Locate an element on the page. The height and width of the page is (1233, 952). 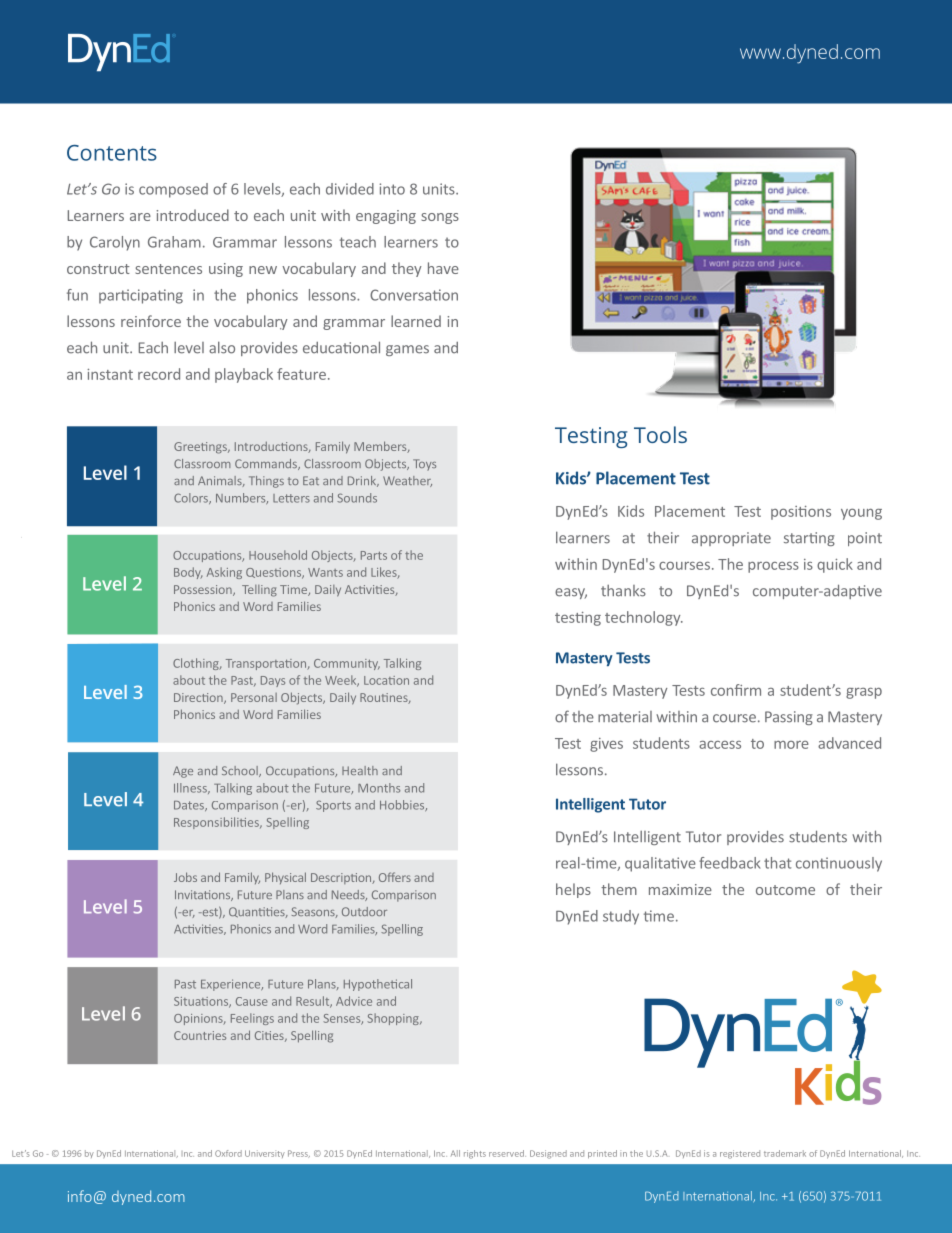
Outdoor is located at coordinates (364, 911).
